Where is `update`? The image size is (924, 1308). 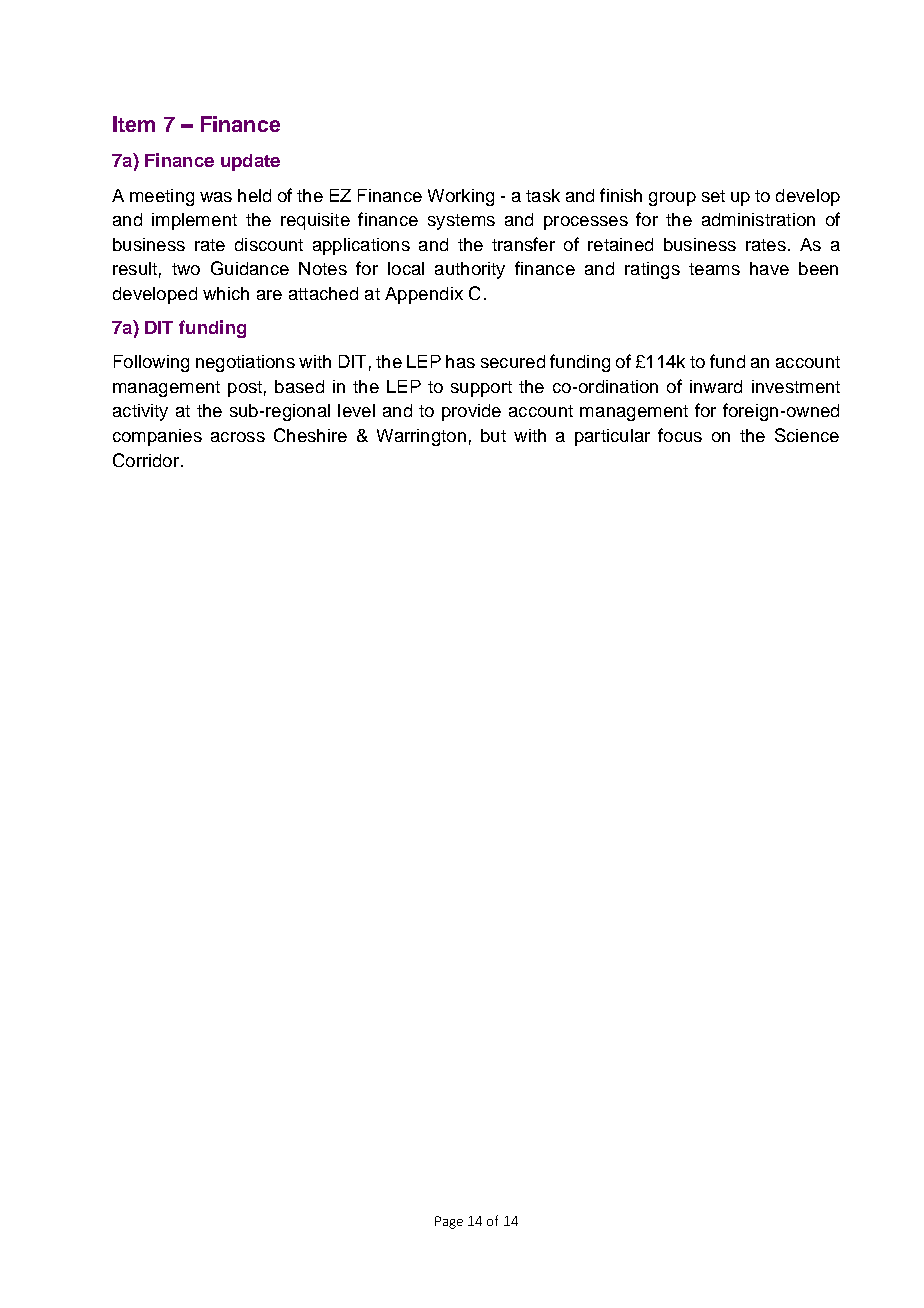
update is located at coordinates (250, 162).
